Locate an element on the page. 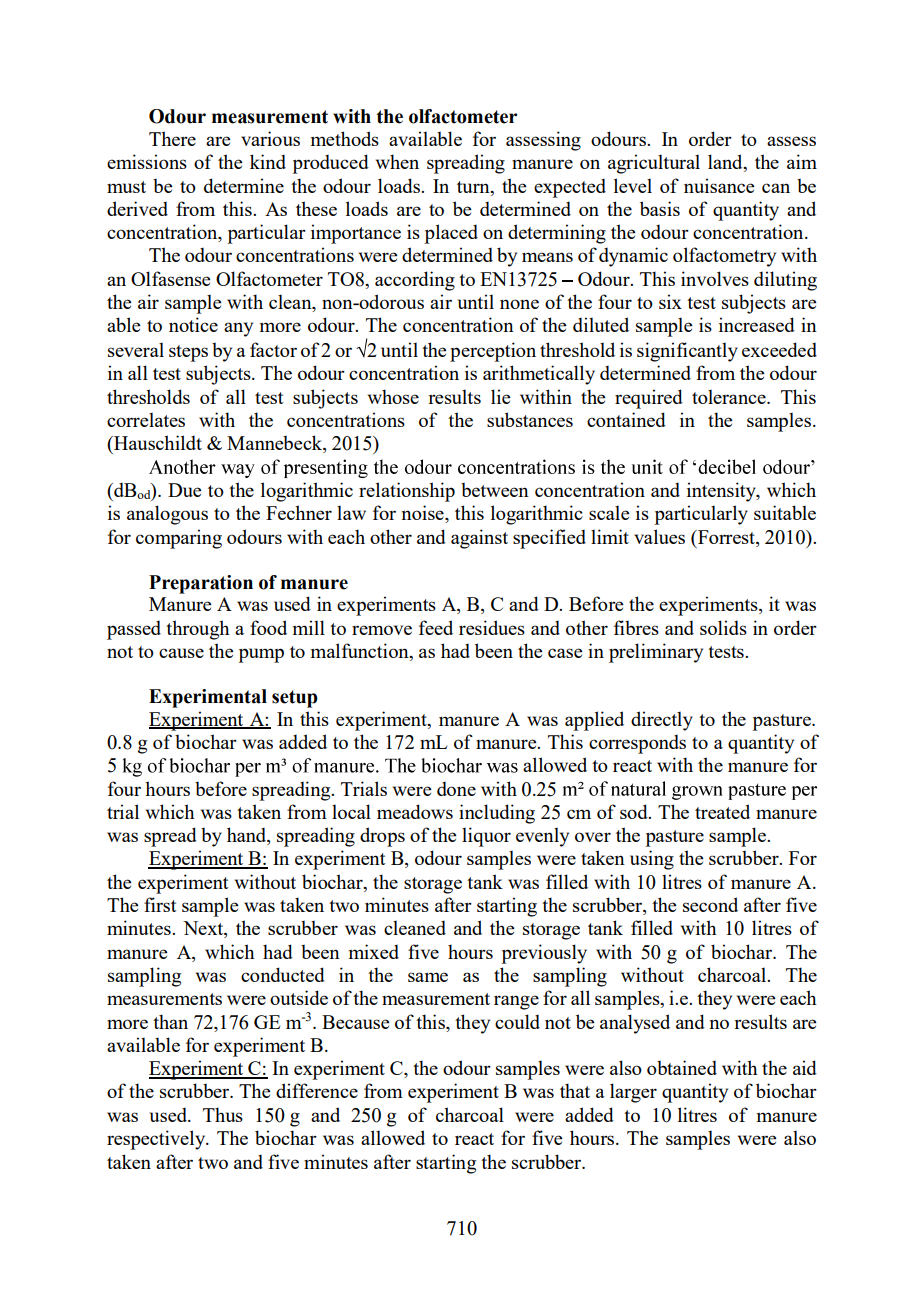 This page has width=924, height=1305. There is located at coordinates (172, 138).
